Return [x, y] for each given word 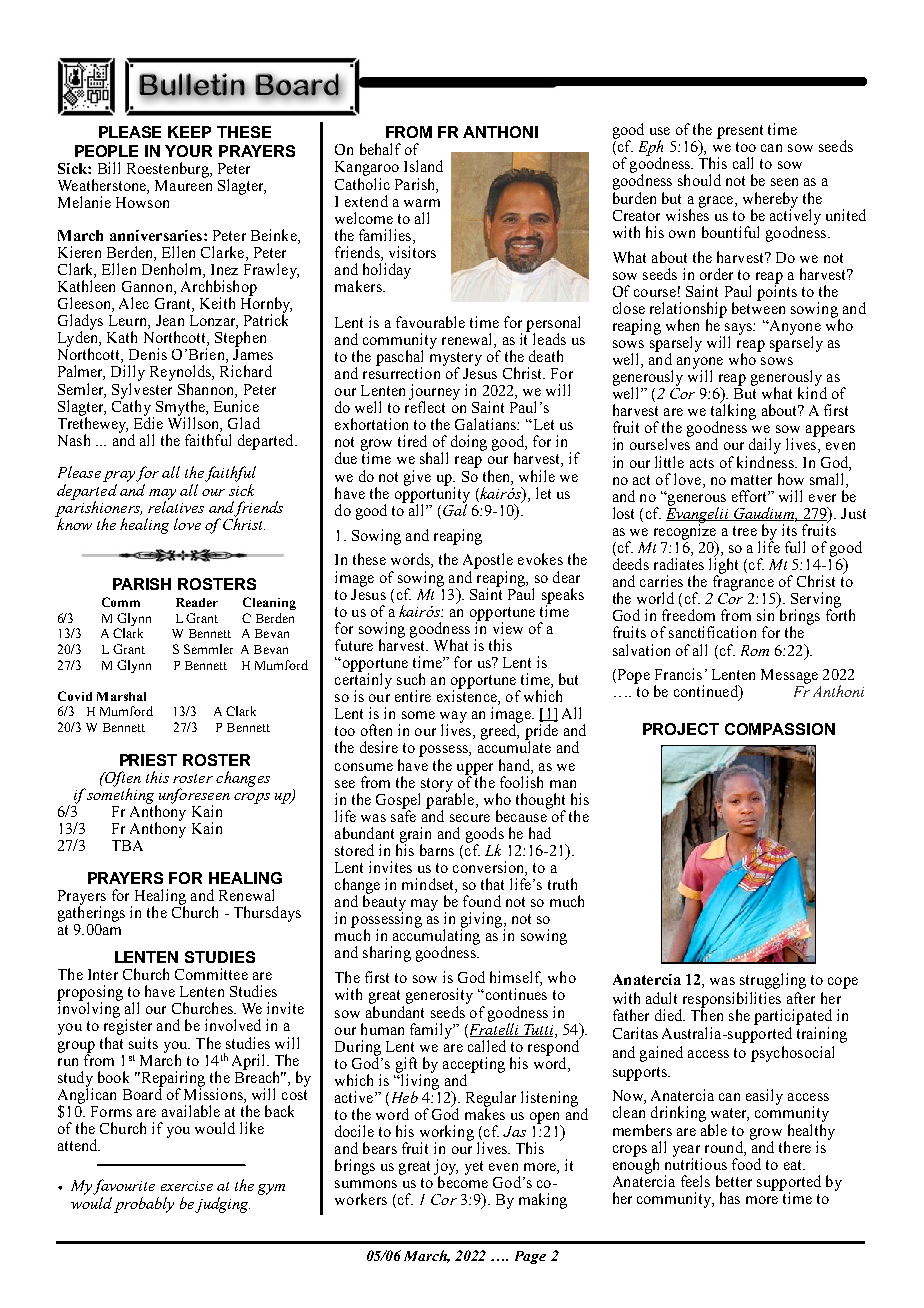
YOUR [188, 151]
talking [733, 412]
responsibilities [731, 1001]
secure [470, 818]
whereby [770, 201]
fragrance [743, 582]
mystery [456, 360]
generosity [439, 996]
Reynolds [181, 373]
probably [144, 1205]
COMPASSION [780, 729]
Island [423, 166]
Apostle [488, 561]
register [128, 1027]
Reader [197, 602]
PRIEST [148, 760]
